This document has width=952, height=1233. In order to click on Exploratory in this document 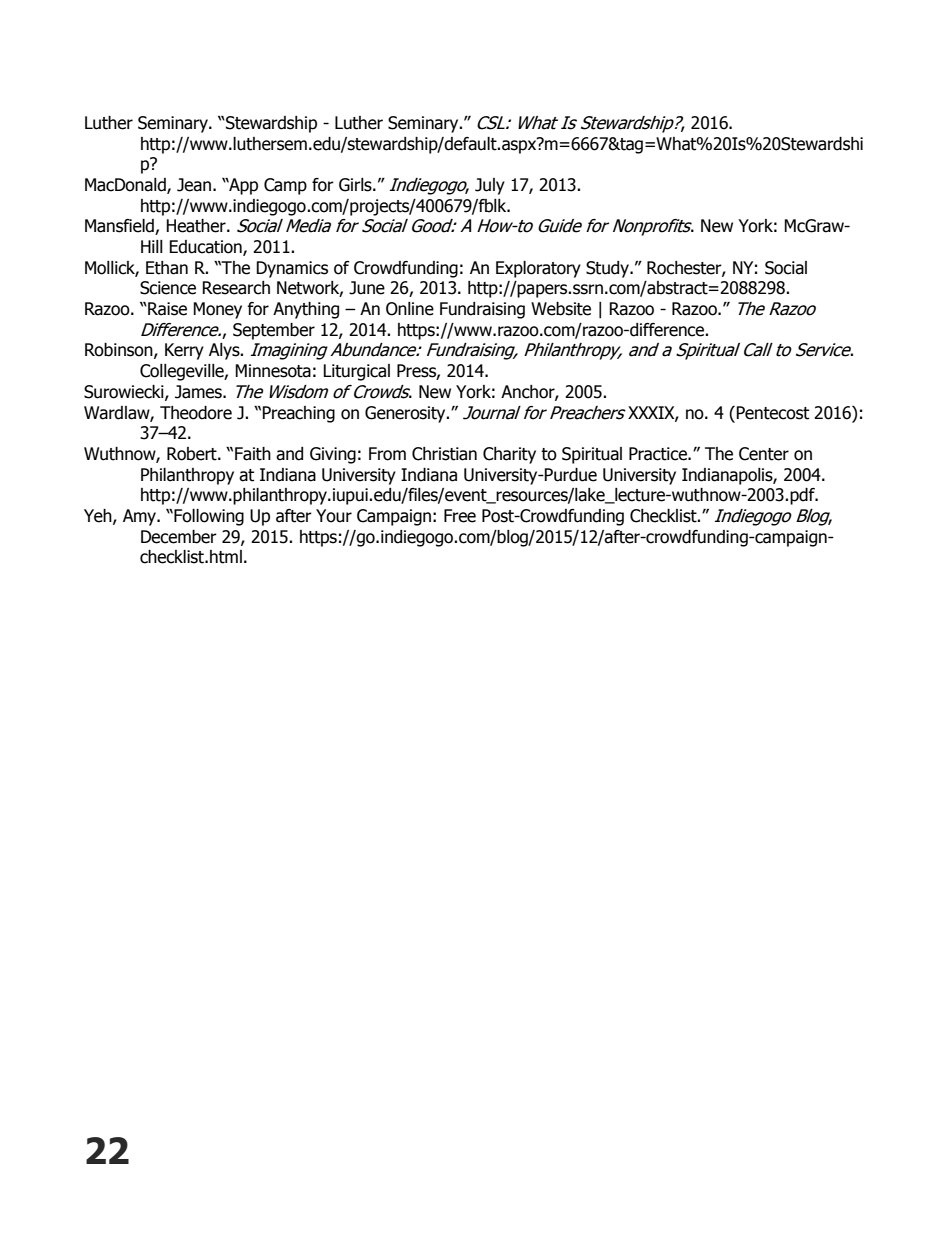, I will do `click(538, 269)`.
